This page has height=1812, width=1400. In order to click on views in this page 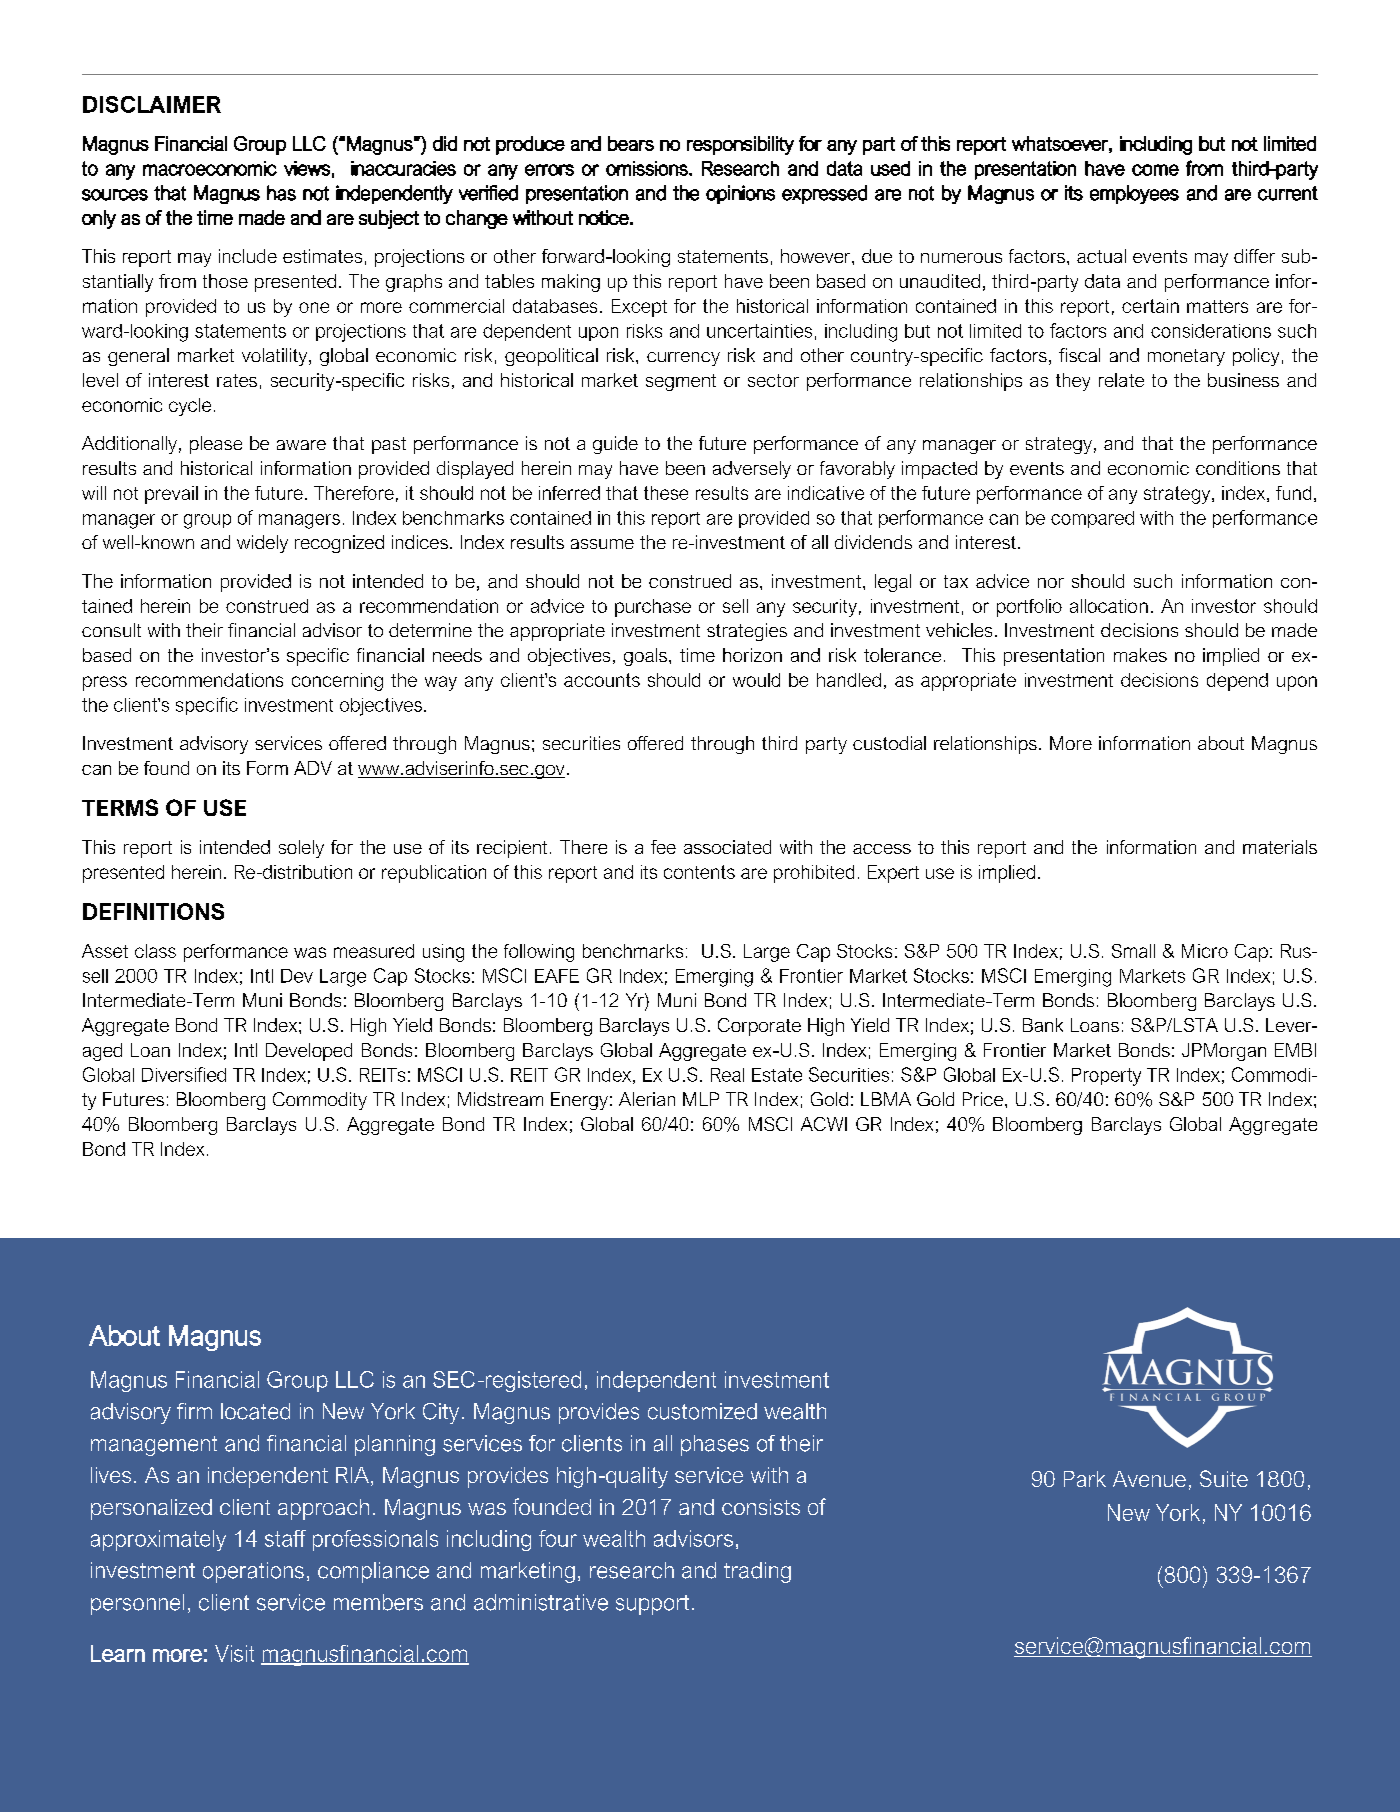, I will do `click(307, 168)`.
